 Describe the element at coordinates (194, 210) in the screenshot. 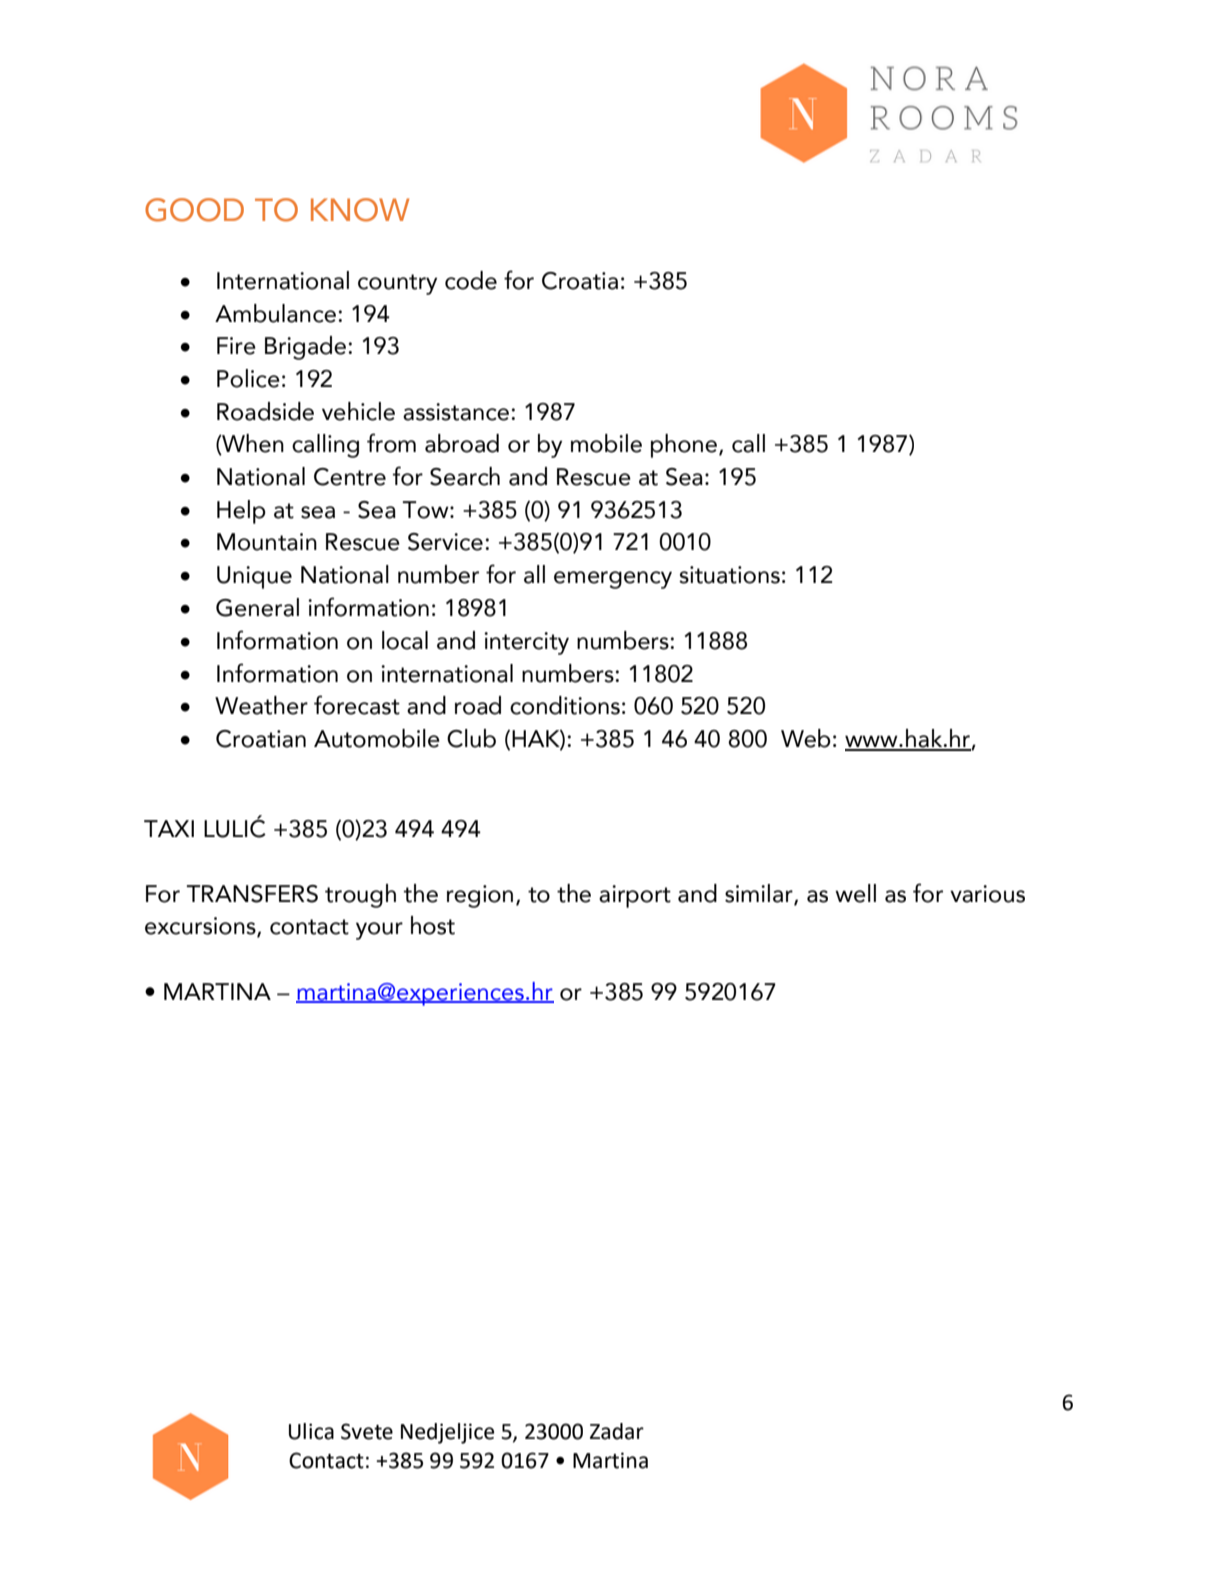

I see `GOOD` at that location.
